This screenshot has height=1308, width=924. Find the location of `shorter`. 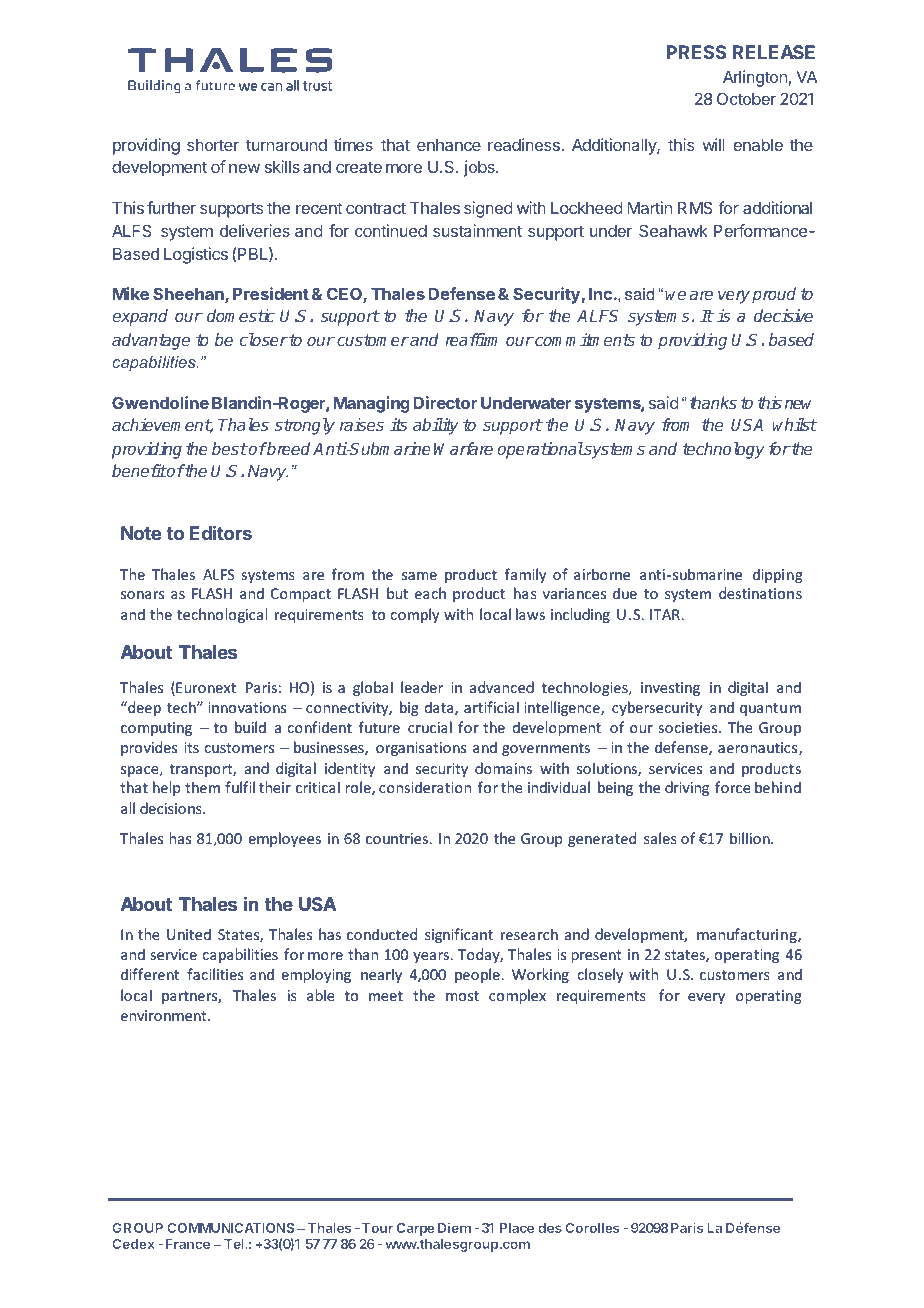

shorter is located at coordinates (213, 145).
